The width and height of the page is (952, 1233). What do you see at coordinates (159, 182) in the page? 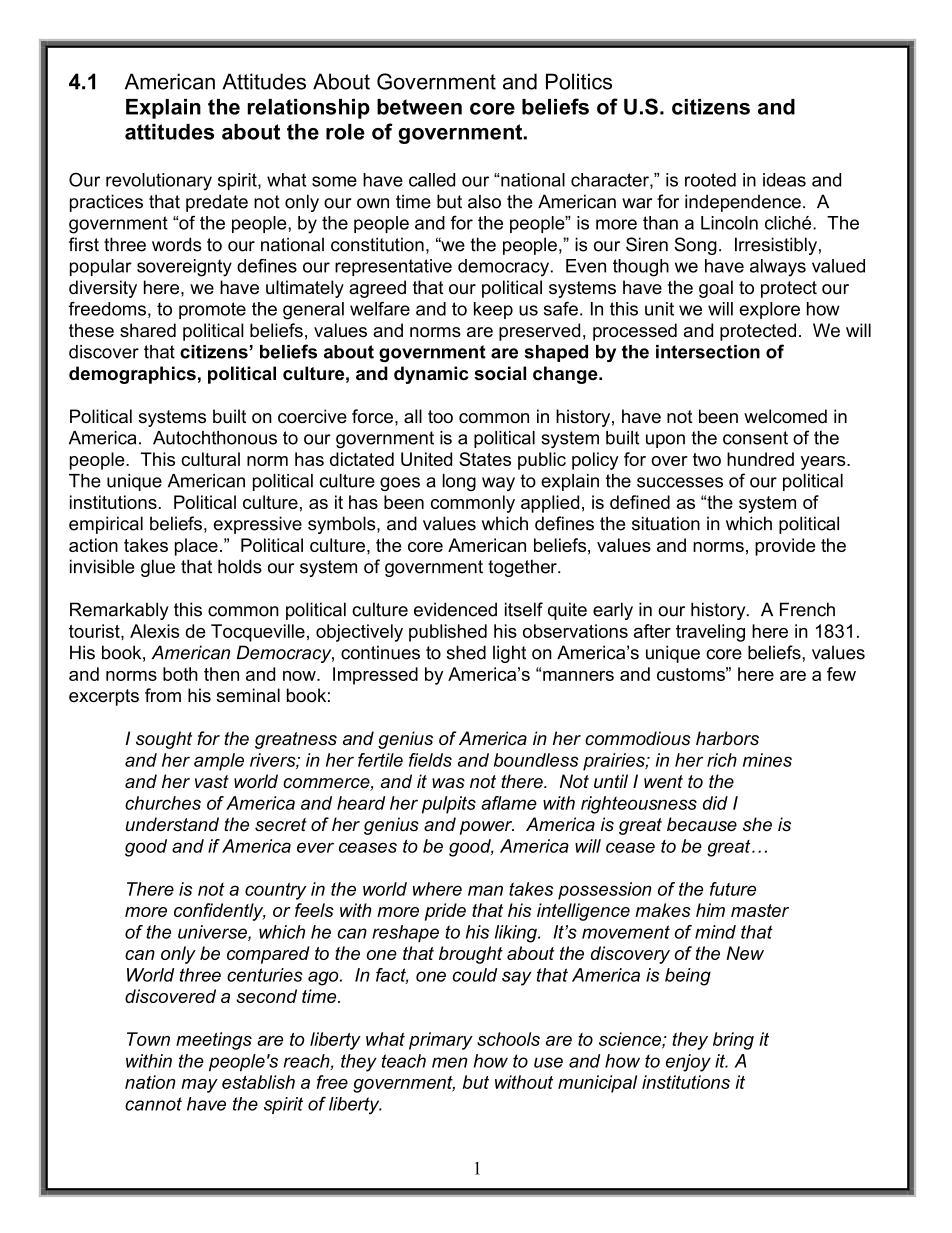
I see `revolutionary` at bounding box center [159, 182].
